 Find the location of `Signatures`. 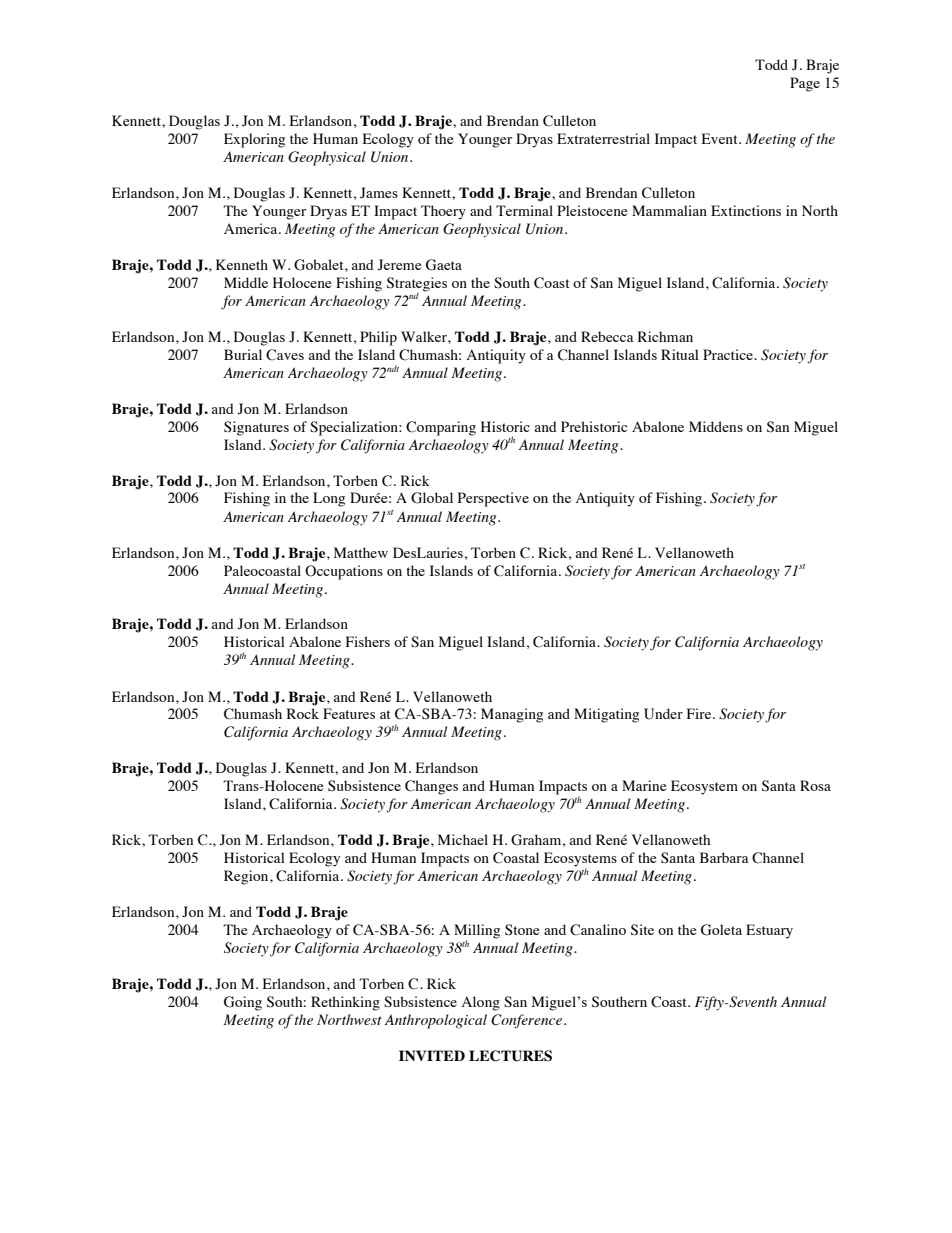

Signatures is located at coordinates (256, 428).
